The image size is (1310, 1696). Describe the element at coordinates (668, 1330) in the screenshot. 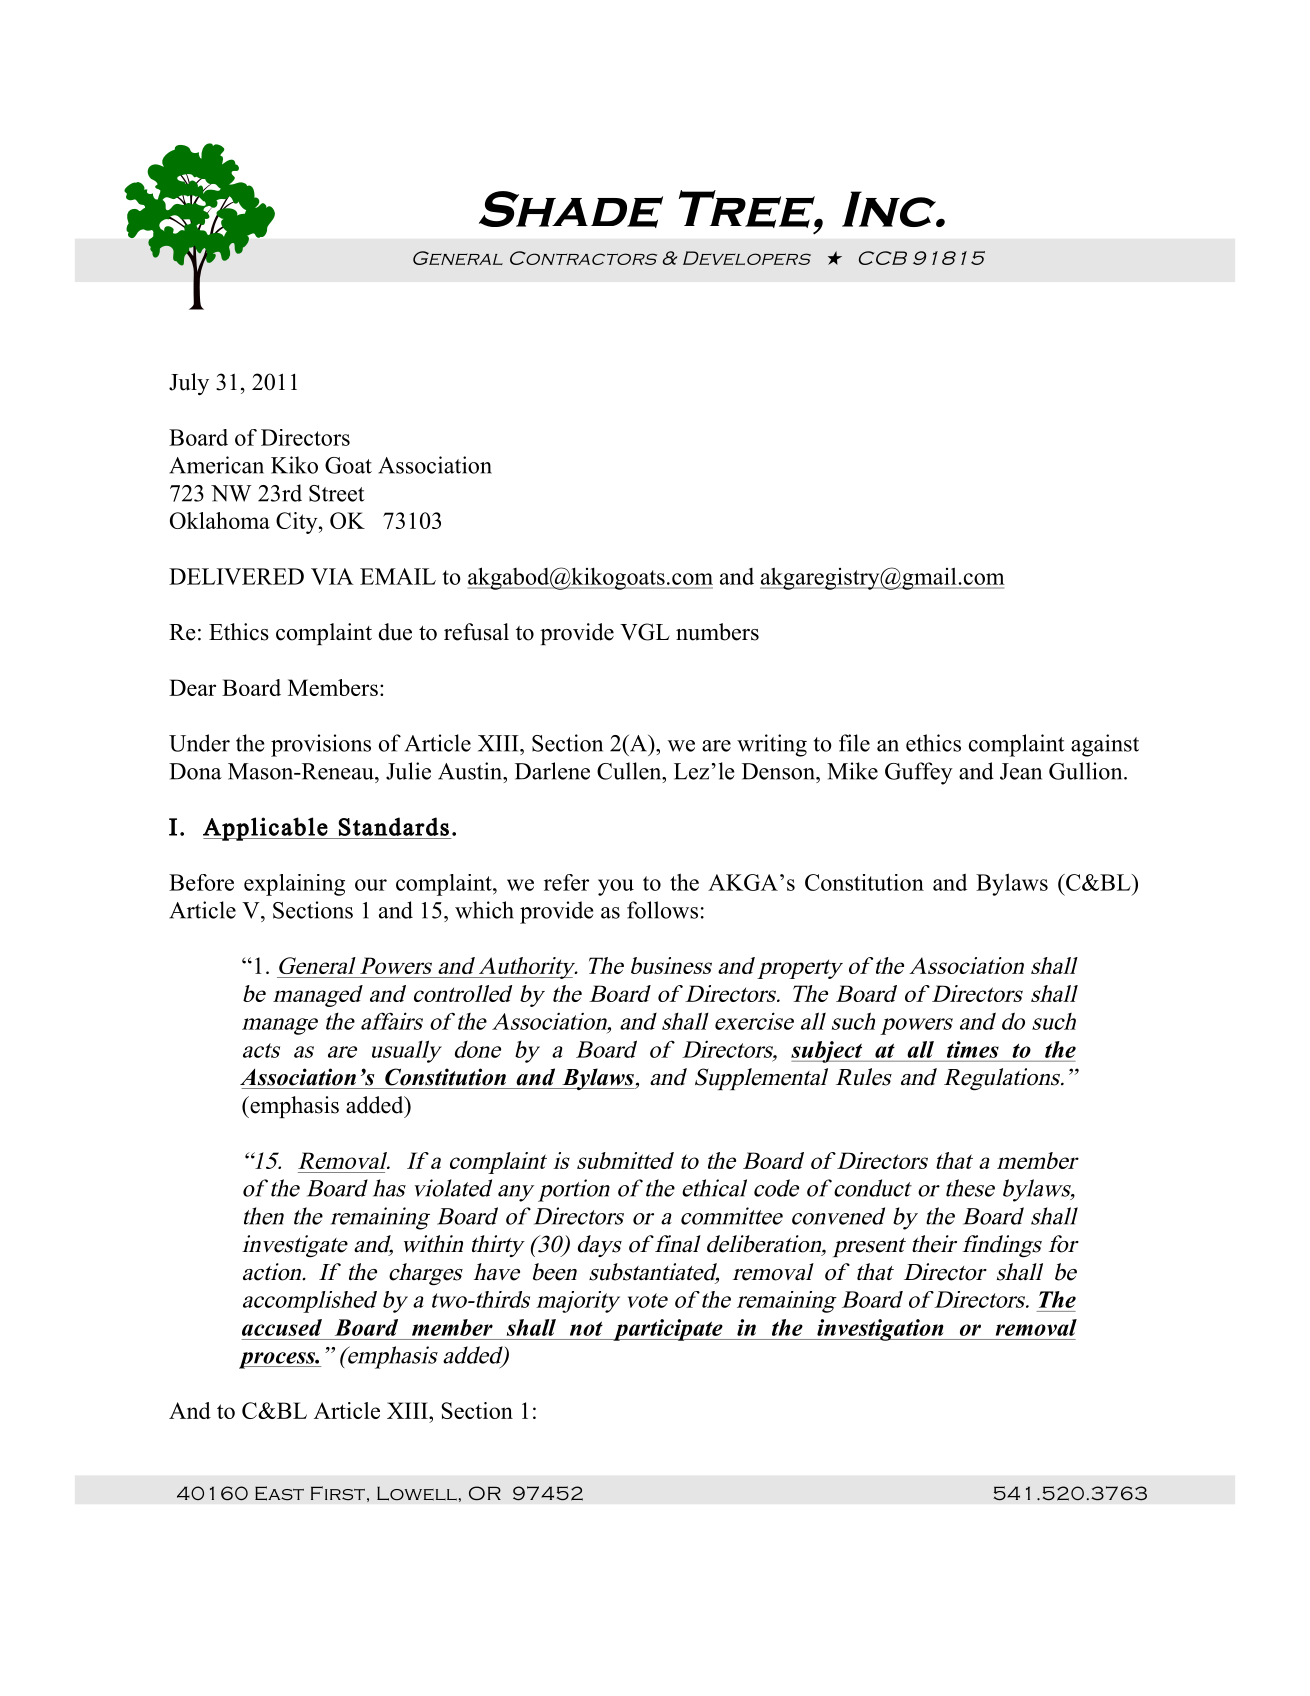

I see `participate` at that location.
